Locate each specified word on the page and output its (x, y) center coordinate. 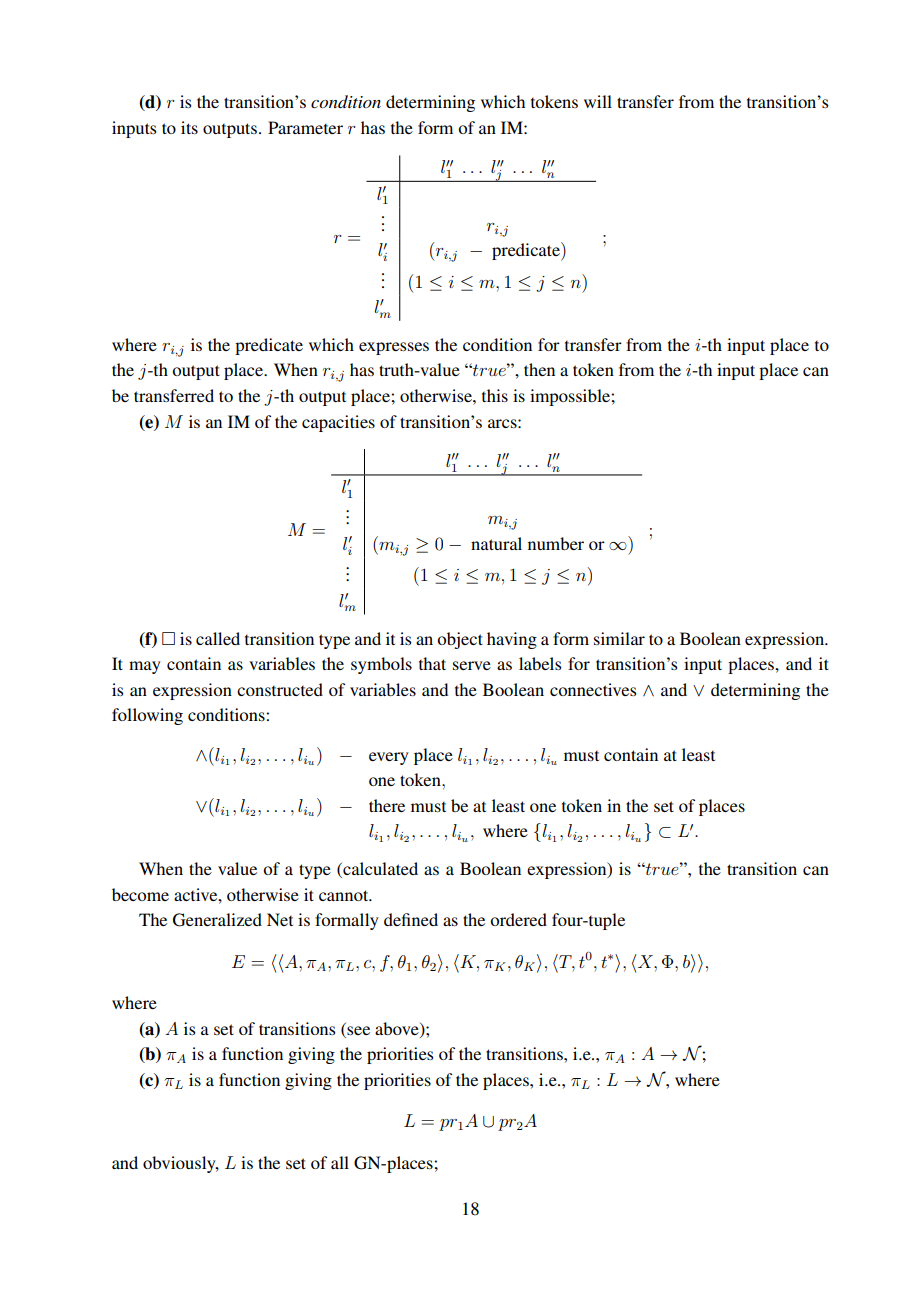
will (598, 101)
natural (496, 543)
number (556, 543)
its (189, 127)
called (218, 638)
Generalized (217, 920)
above (398, 1030)
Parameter (305, 127)
